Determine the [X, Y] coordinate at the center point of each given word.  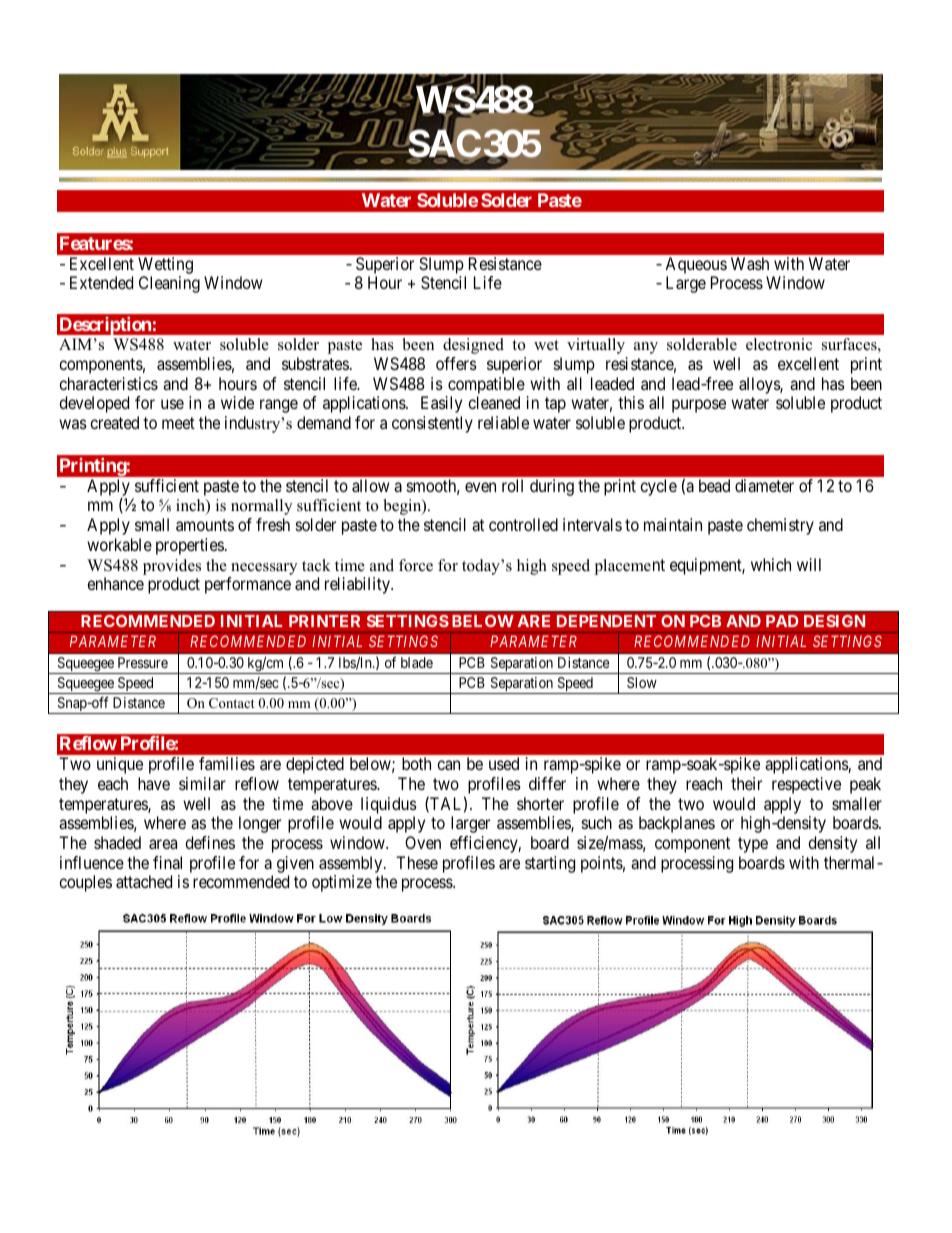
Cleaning [169, 284]
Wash [750, 263]
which [771, 564]
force [416, 565]
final [167, 862]
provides [172, 567]
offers [456, 363]
